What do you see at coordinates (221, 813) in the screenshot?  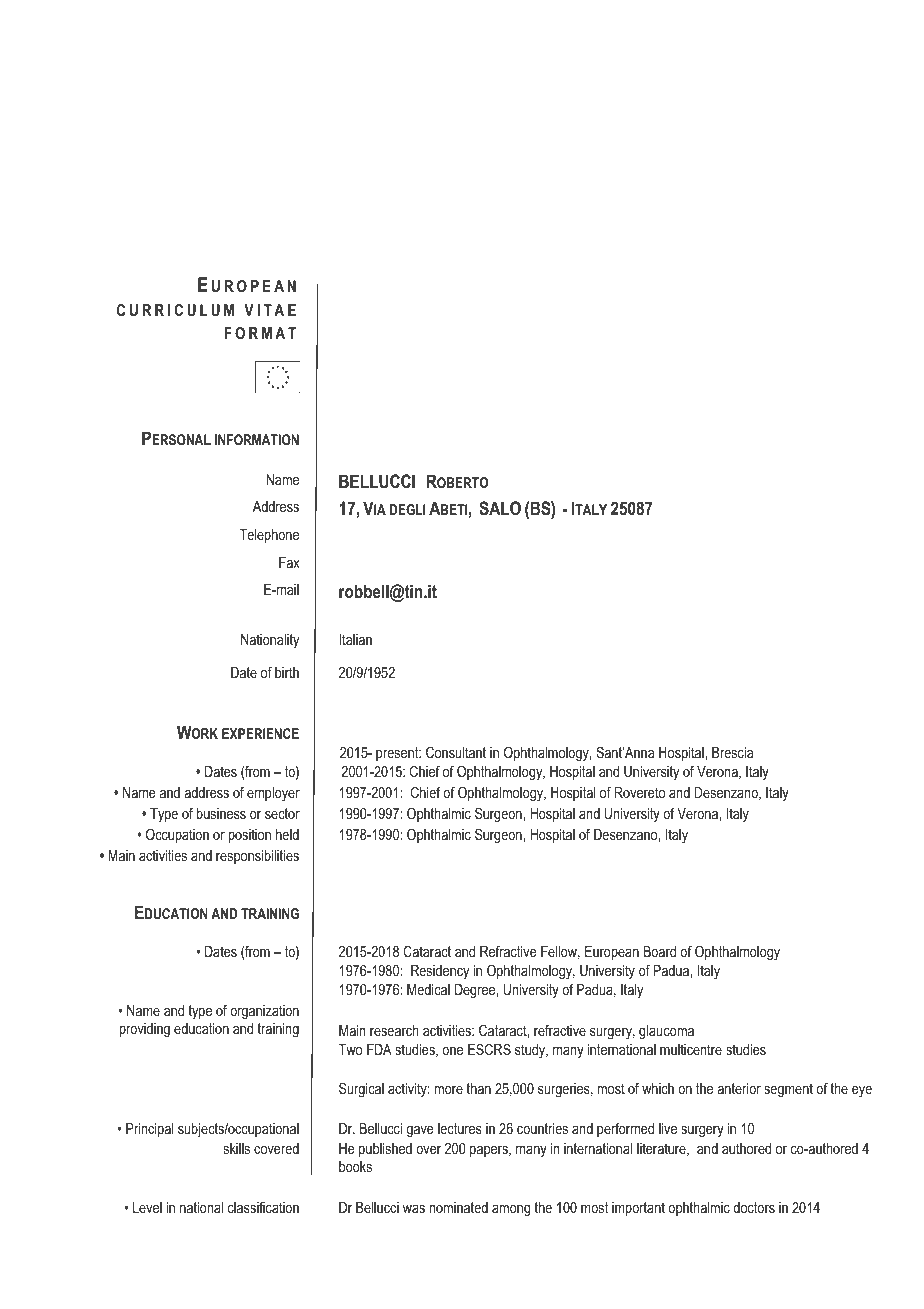 I see `business` at bounding box center [221, 813].
